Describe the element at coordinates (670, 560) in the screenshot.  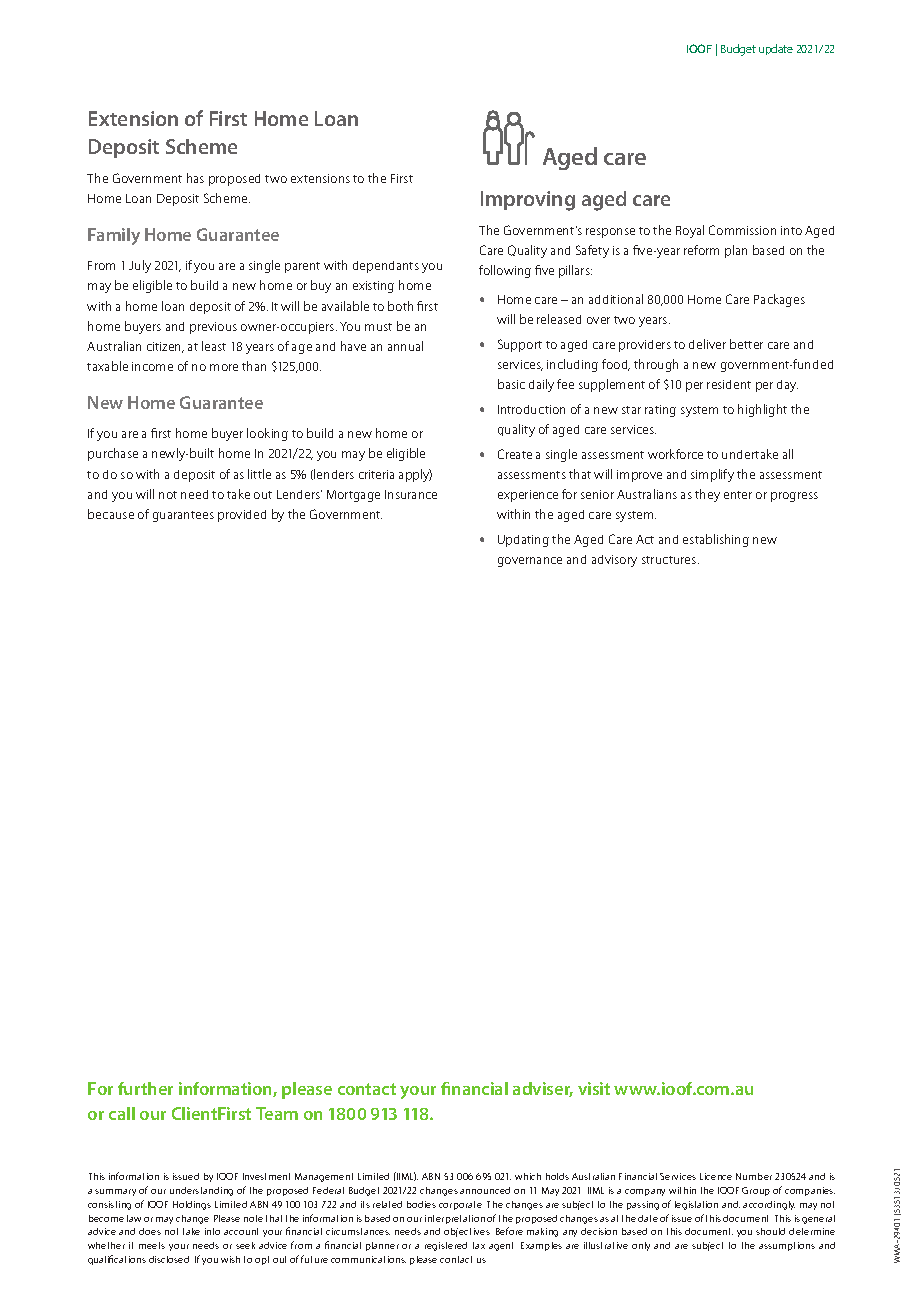
I see `structures` at that location.
